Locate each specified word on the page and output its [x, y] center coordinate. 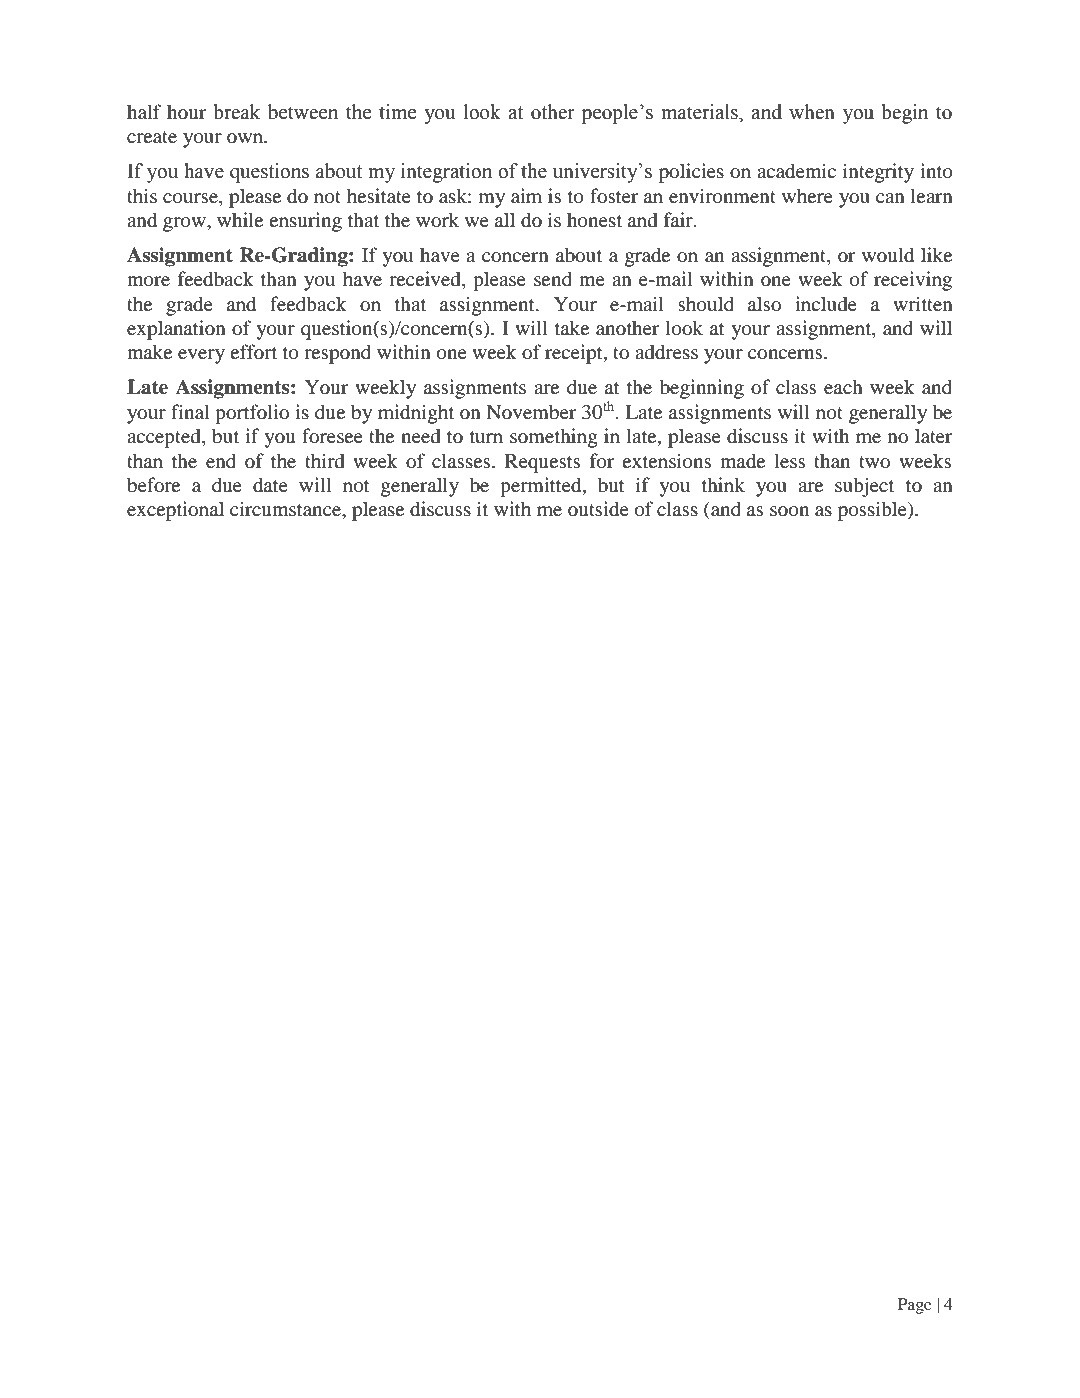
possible [873, 511]
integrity [878, 173]
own [246, 138]
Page [915, 1306]
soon [789, 511]
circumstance [286, 509]
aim [526, 195]
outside [598, 509]
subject [864, 487]
